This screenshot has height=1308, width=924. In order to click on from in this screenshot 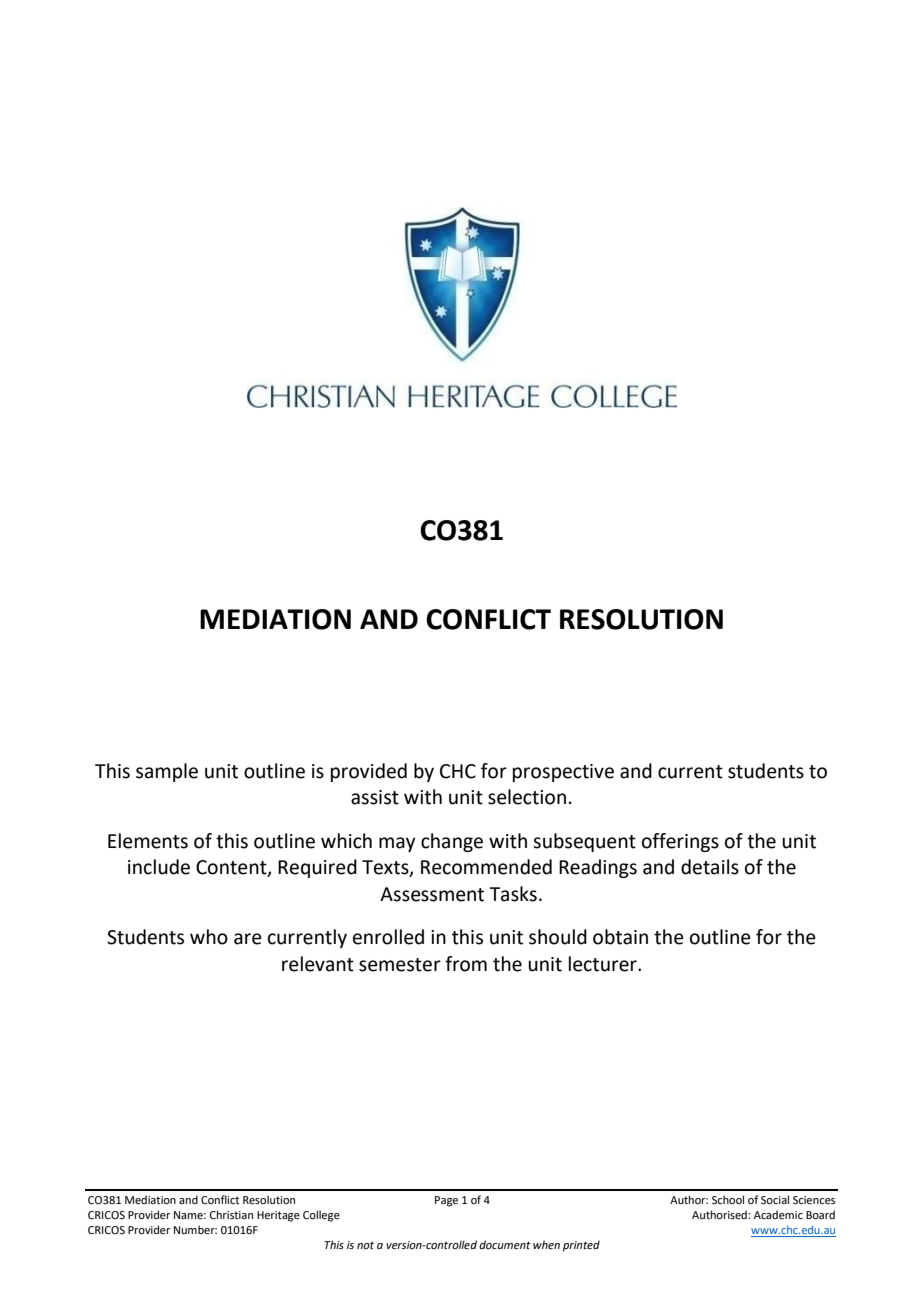, I will do `click(466, 964)`.
